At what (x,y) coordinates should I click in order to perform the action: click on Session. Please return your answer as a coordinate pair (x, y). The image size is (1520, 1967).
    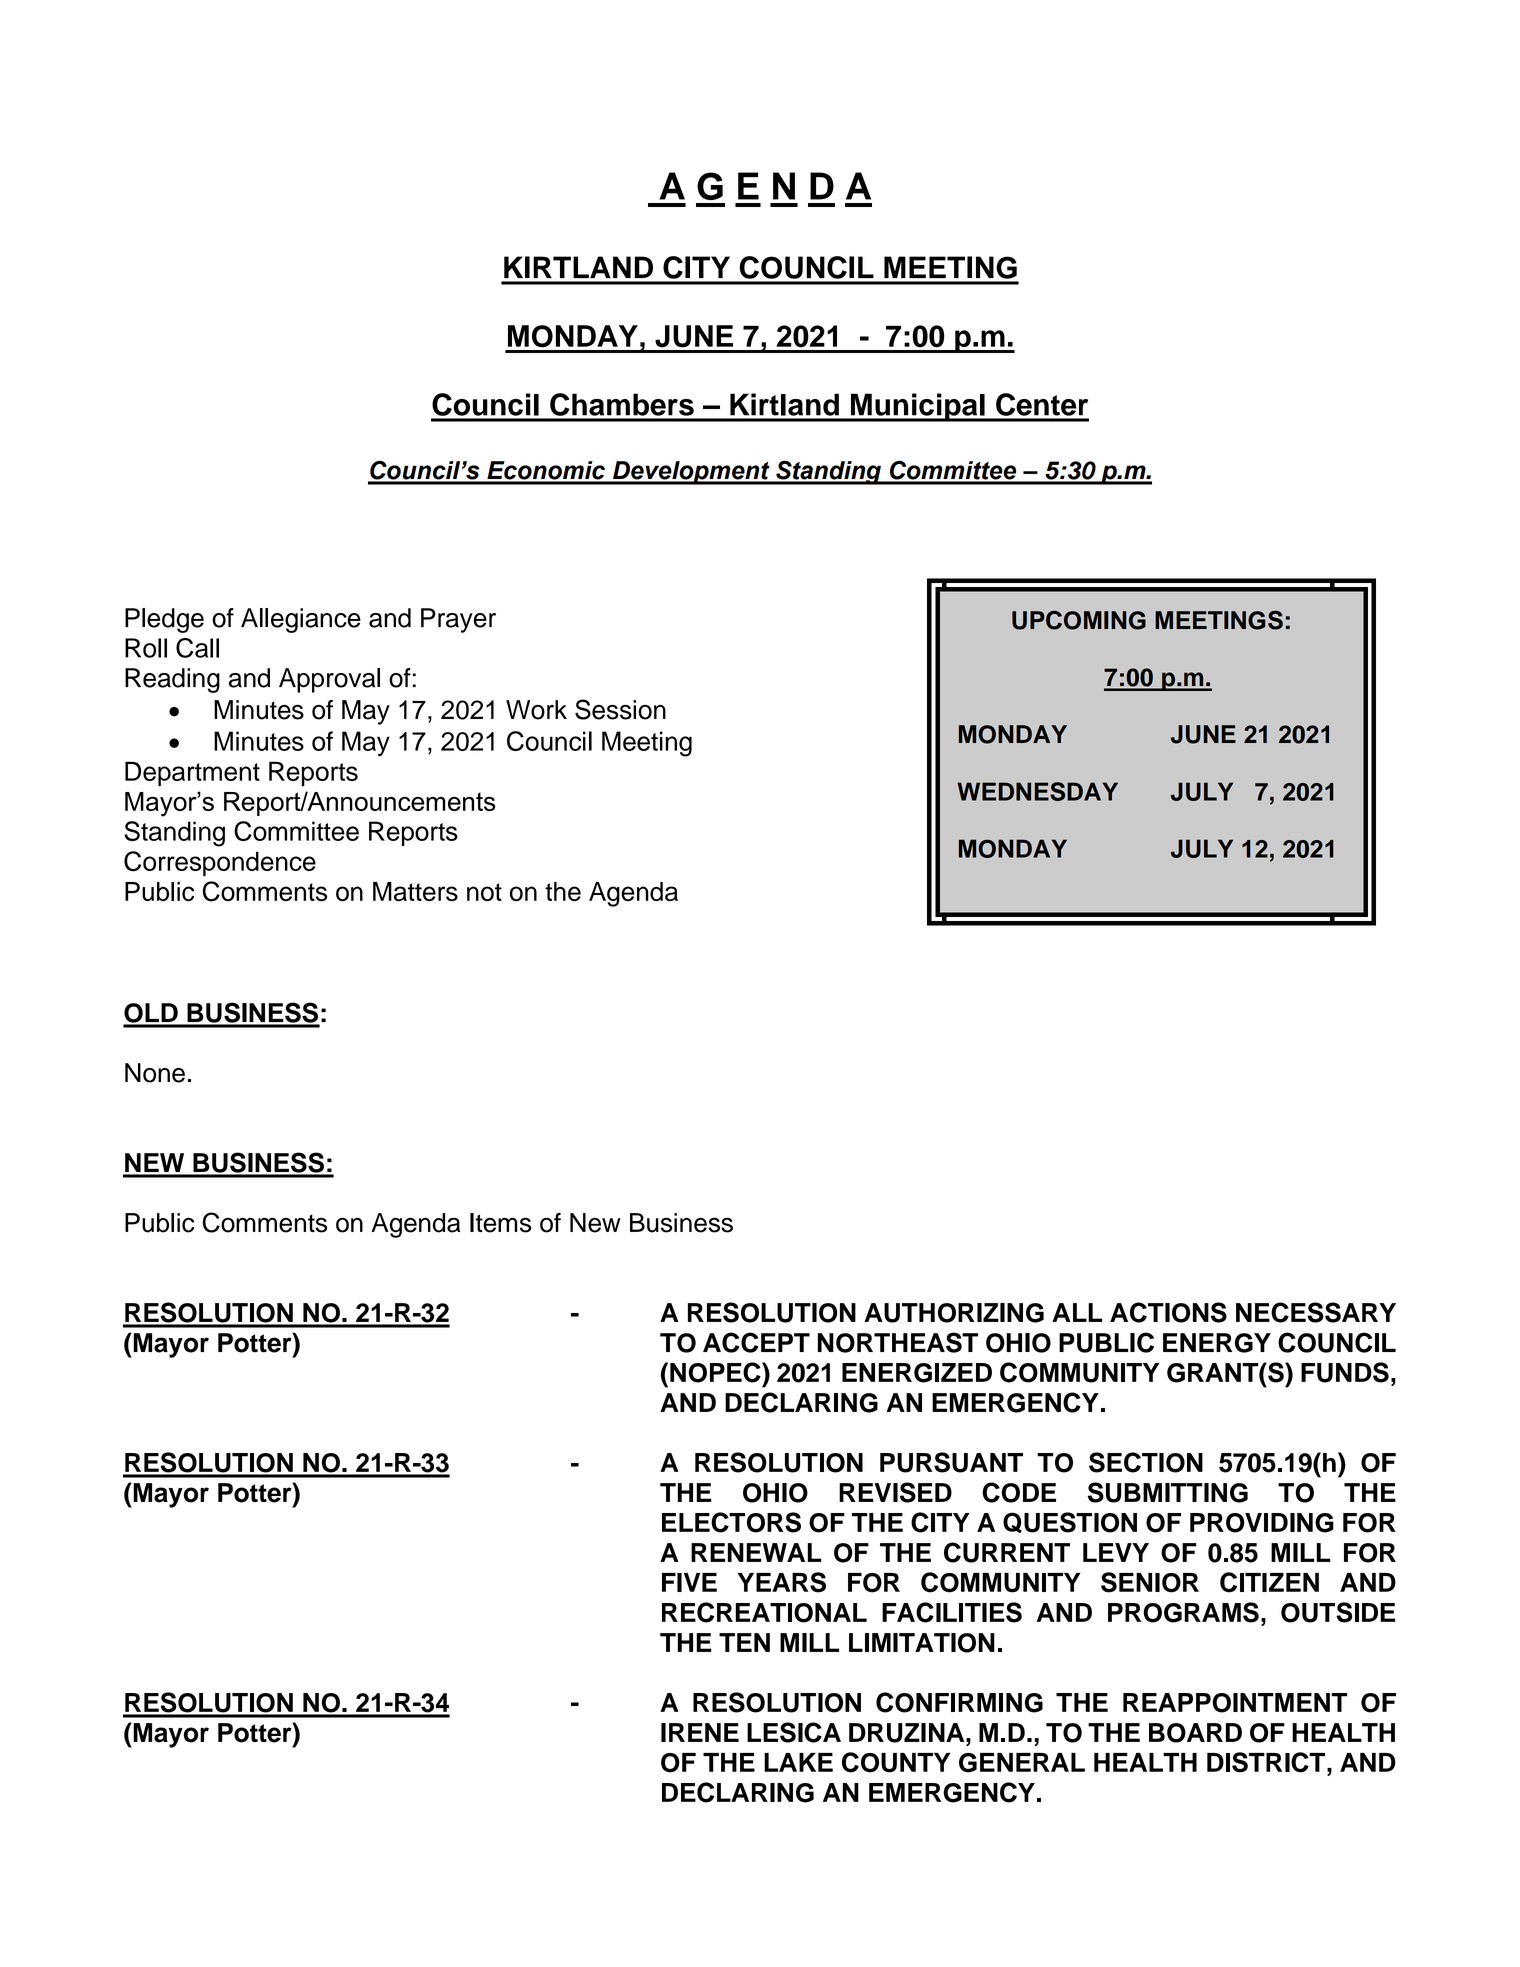
    Looking at the image, I should click on (620, 709).
